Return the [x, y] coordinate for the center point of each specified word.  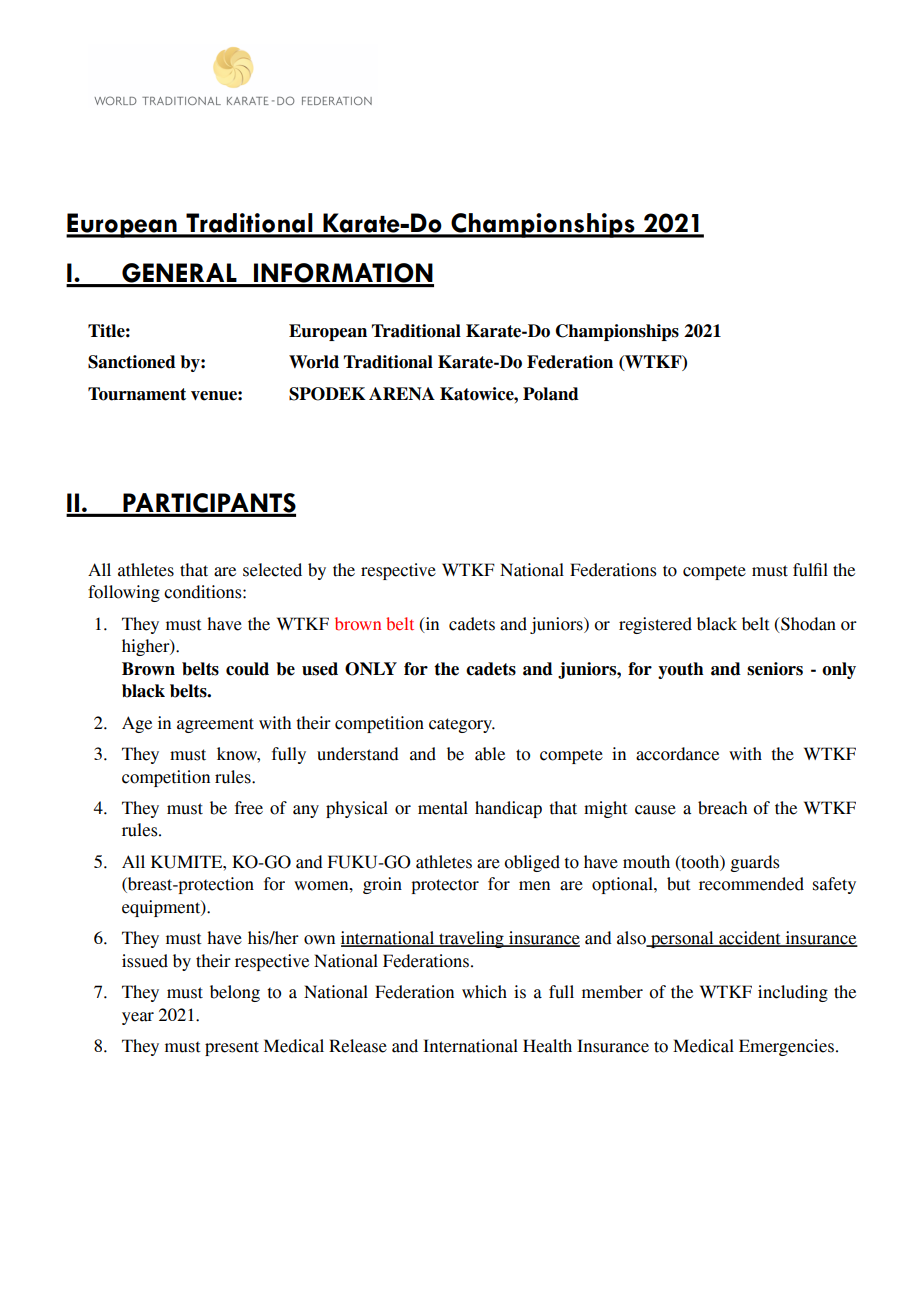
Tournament [137, 394]
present [232, 1048]
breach [722, 808]
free [249, 808]
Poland [551, 394]
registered [655, 625]
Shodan [807, 625]
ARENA [402, 393]
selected [272, 570]
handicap [508, 809]
